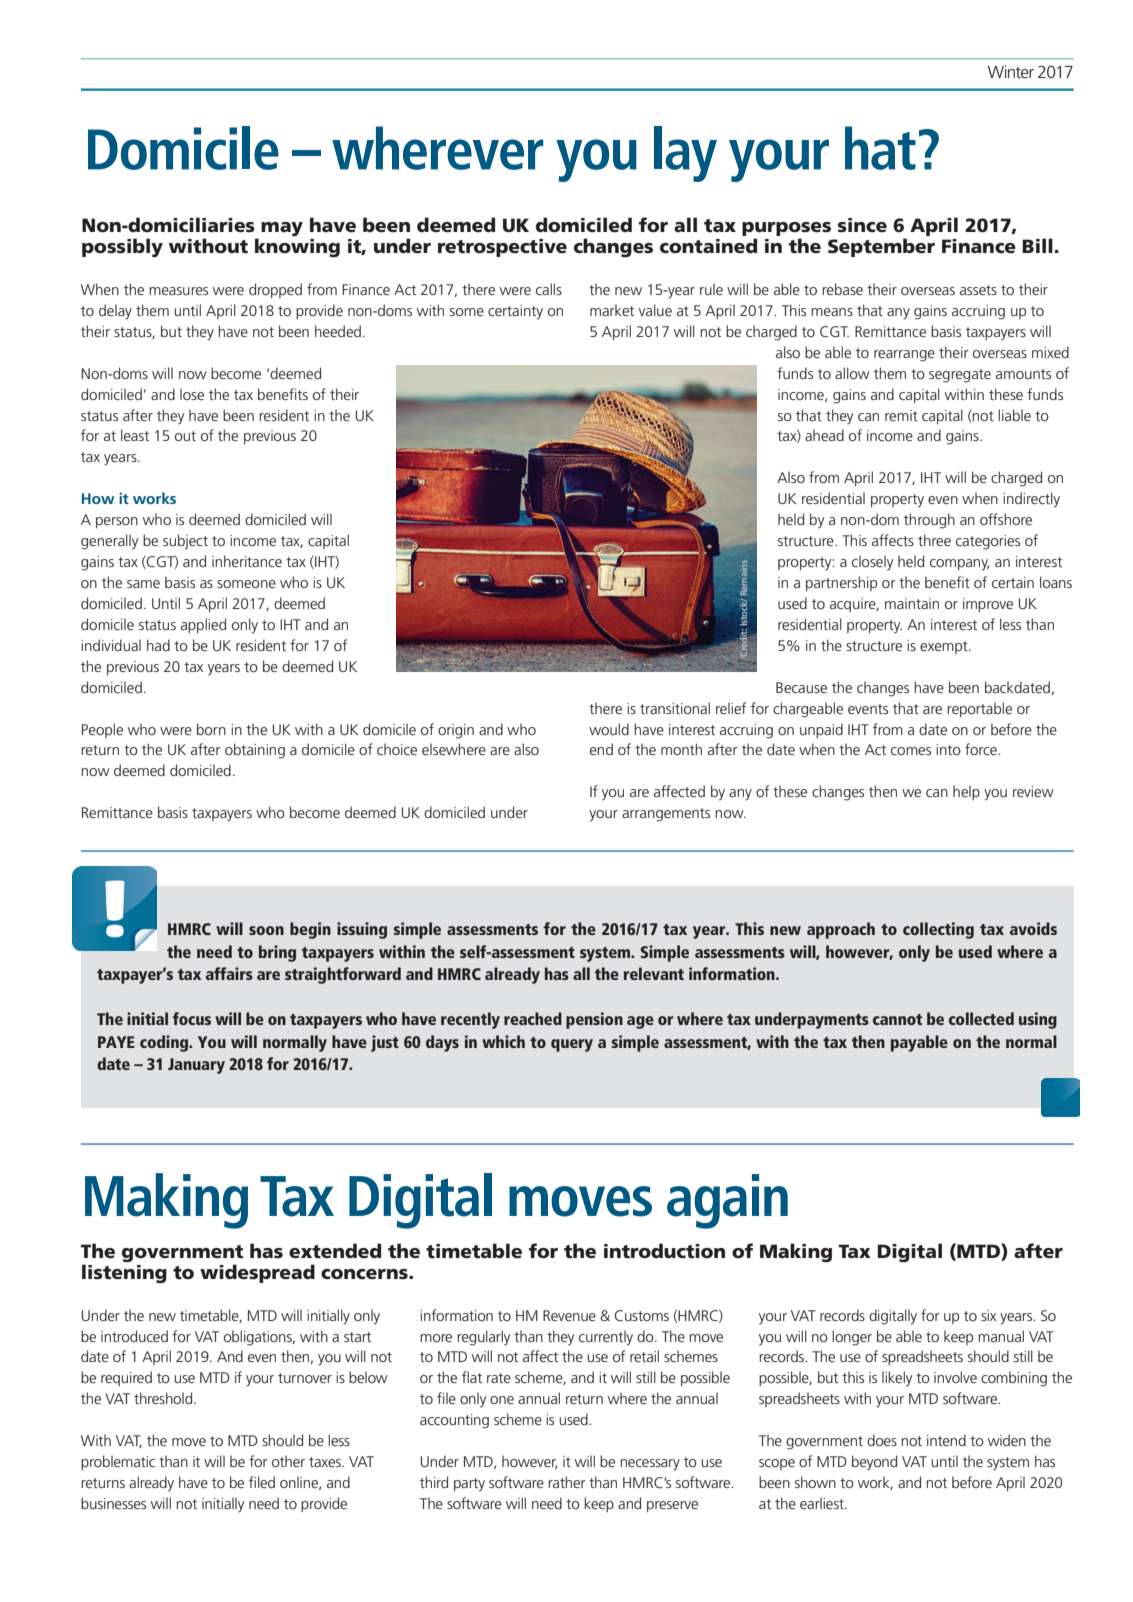 The height and width of the page is (1602, 1133). Describe the element at coordinates (266, 930) in the page. I see `soon` at that location.
